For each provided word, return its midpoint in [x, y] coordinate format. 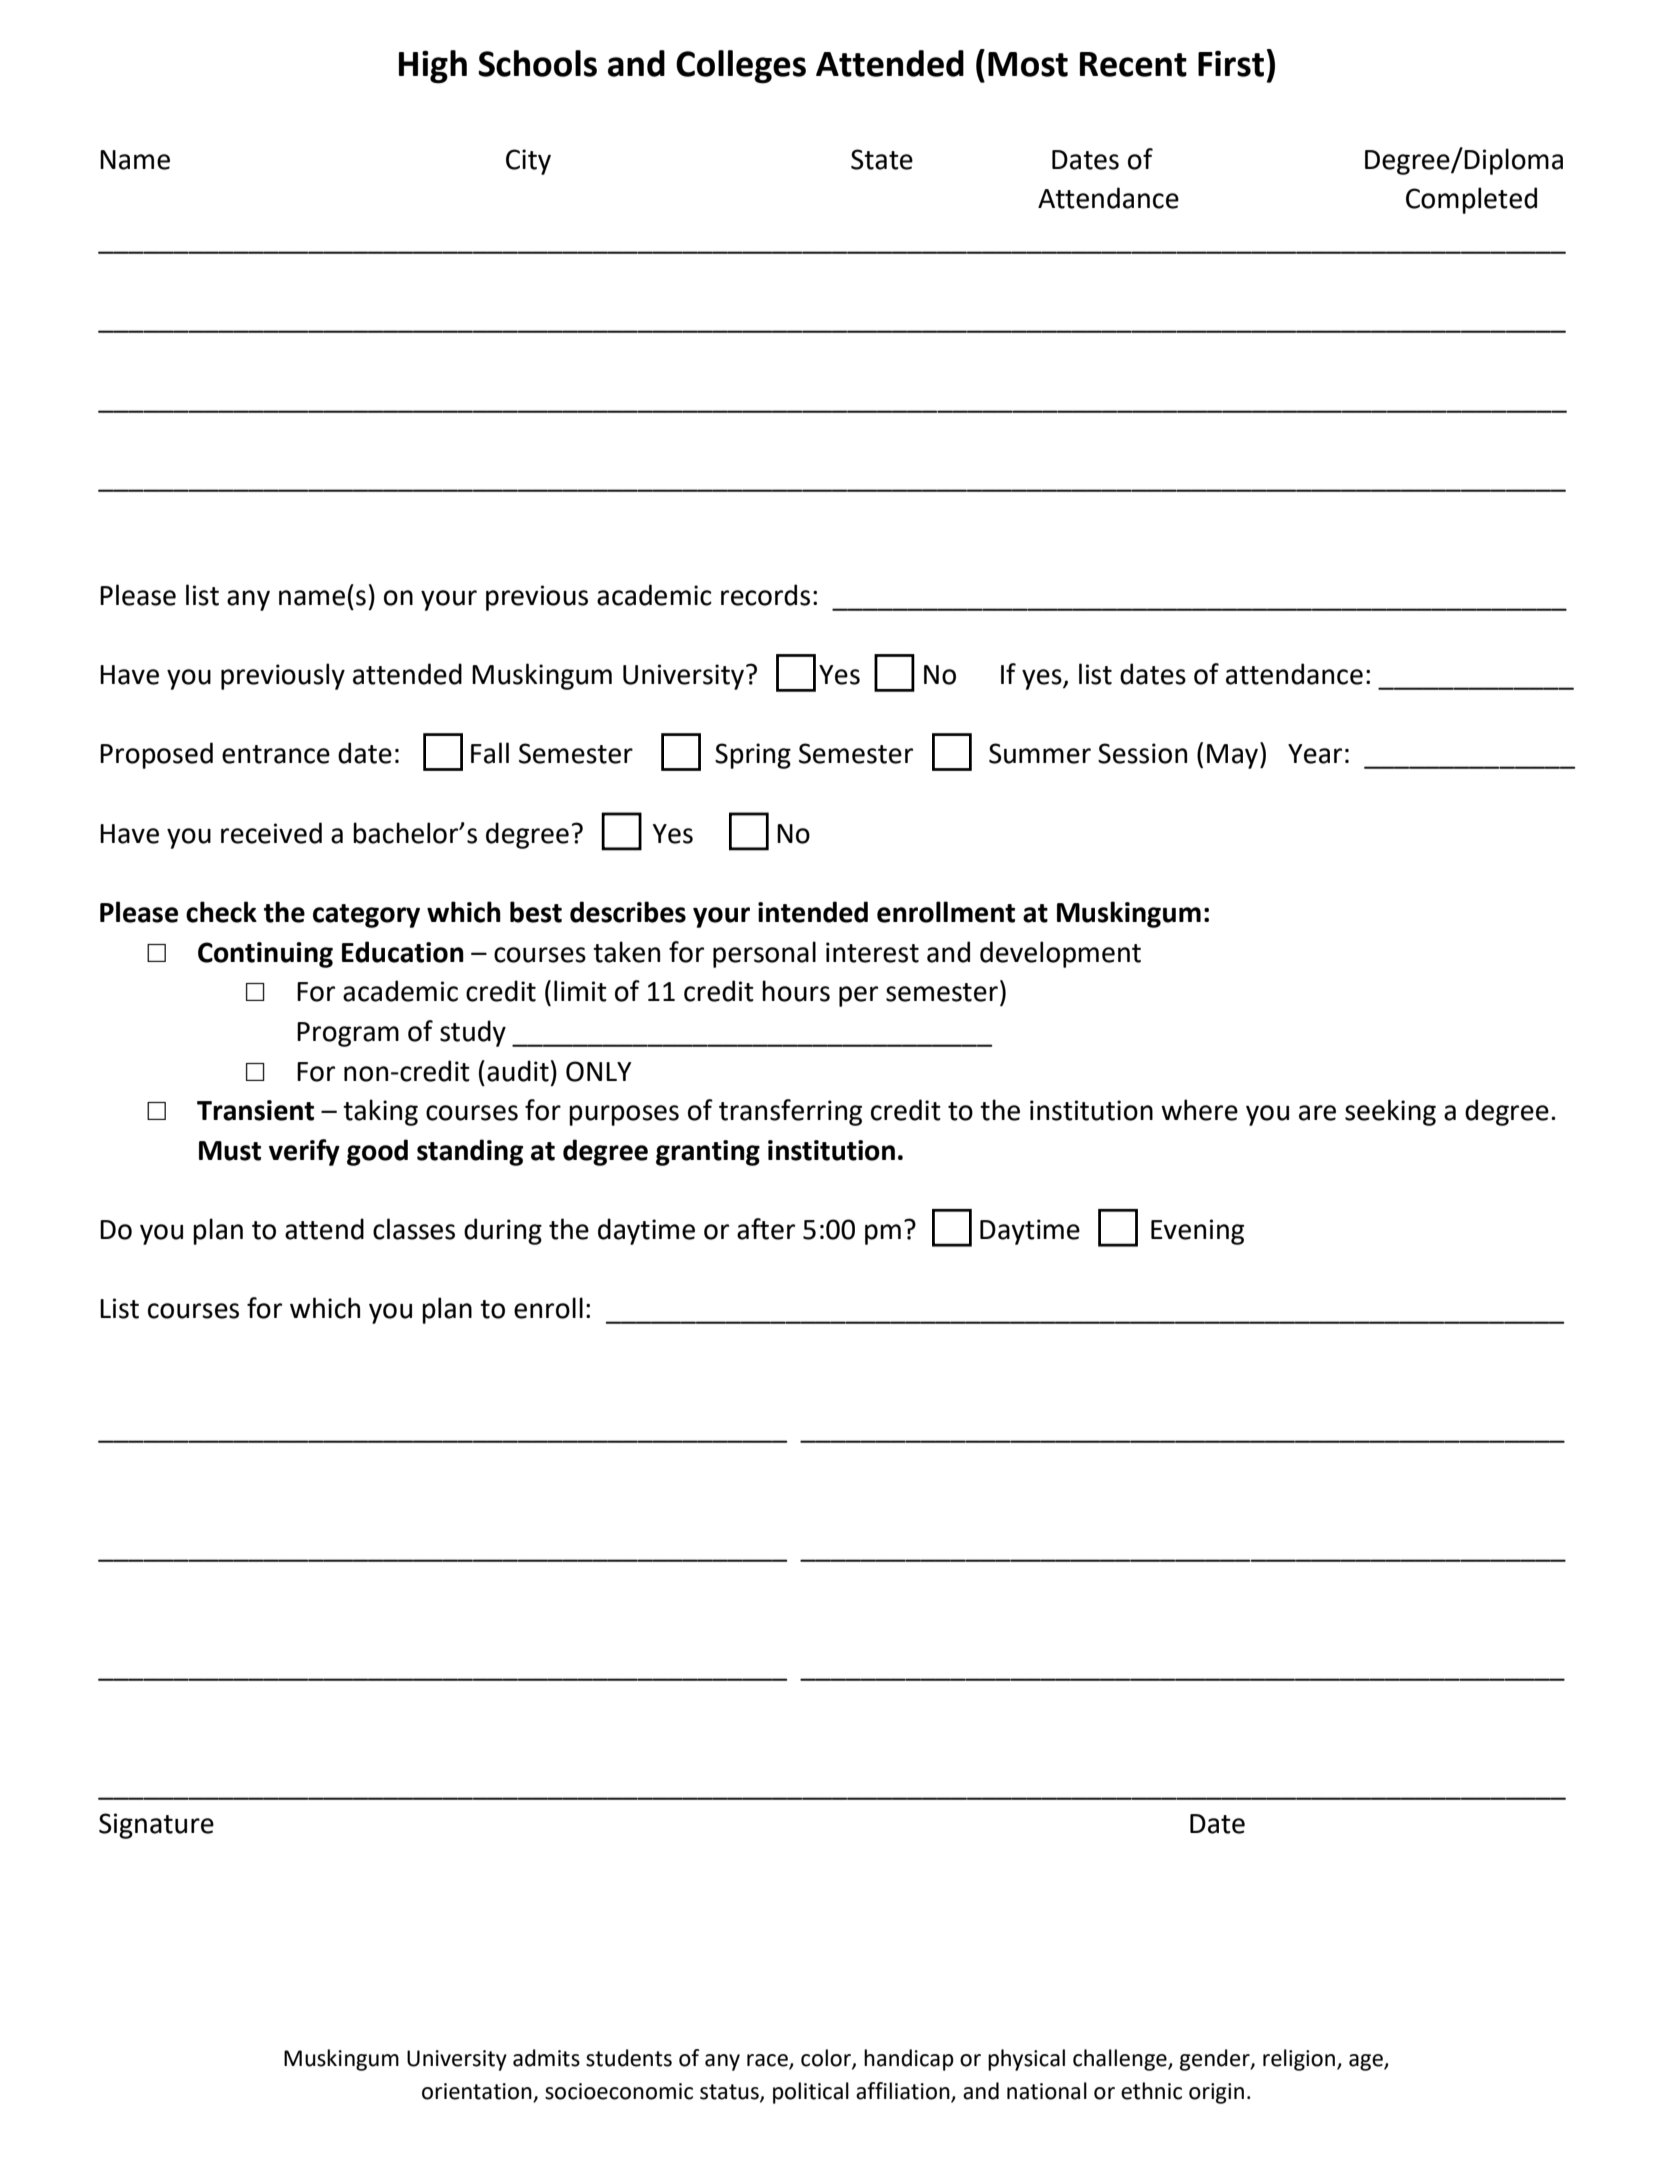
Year [1315, 754]
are [1317, 1113]
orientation [477, 2091]
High [433, 67]
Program [348, 1034]
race [768, 2061]
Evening [1197, 1232]
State [882, 159]
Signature [156, 1826]
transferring [790, 1112]
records [765, 595]
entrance [276, 754]
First [1231, 63]
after [766, 1229]
